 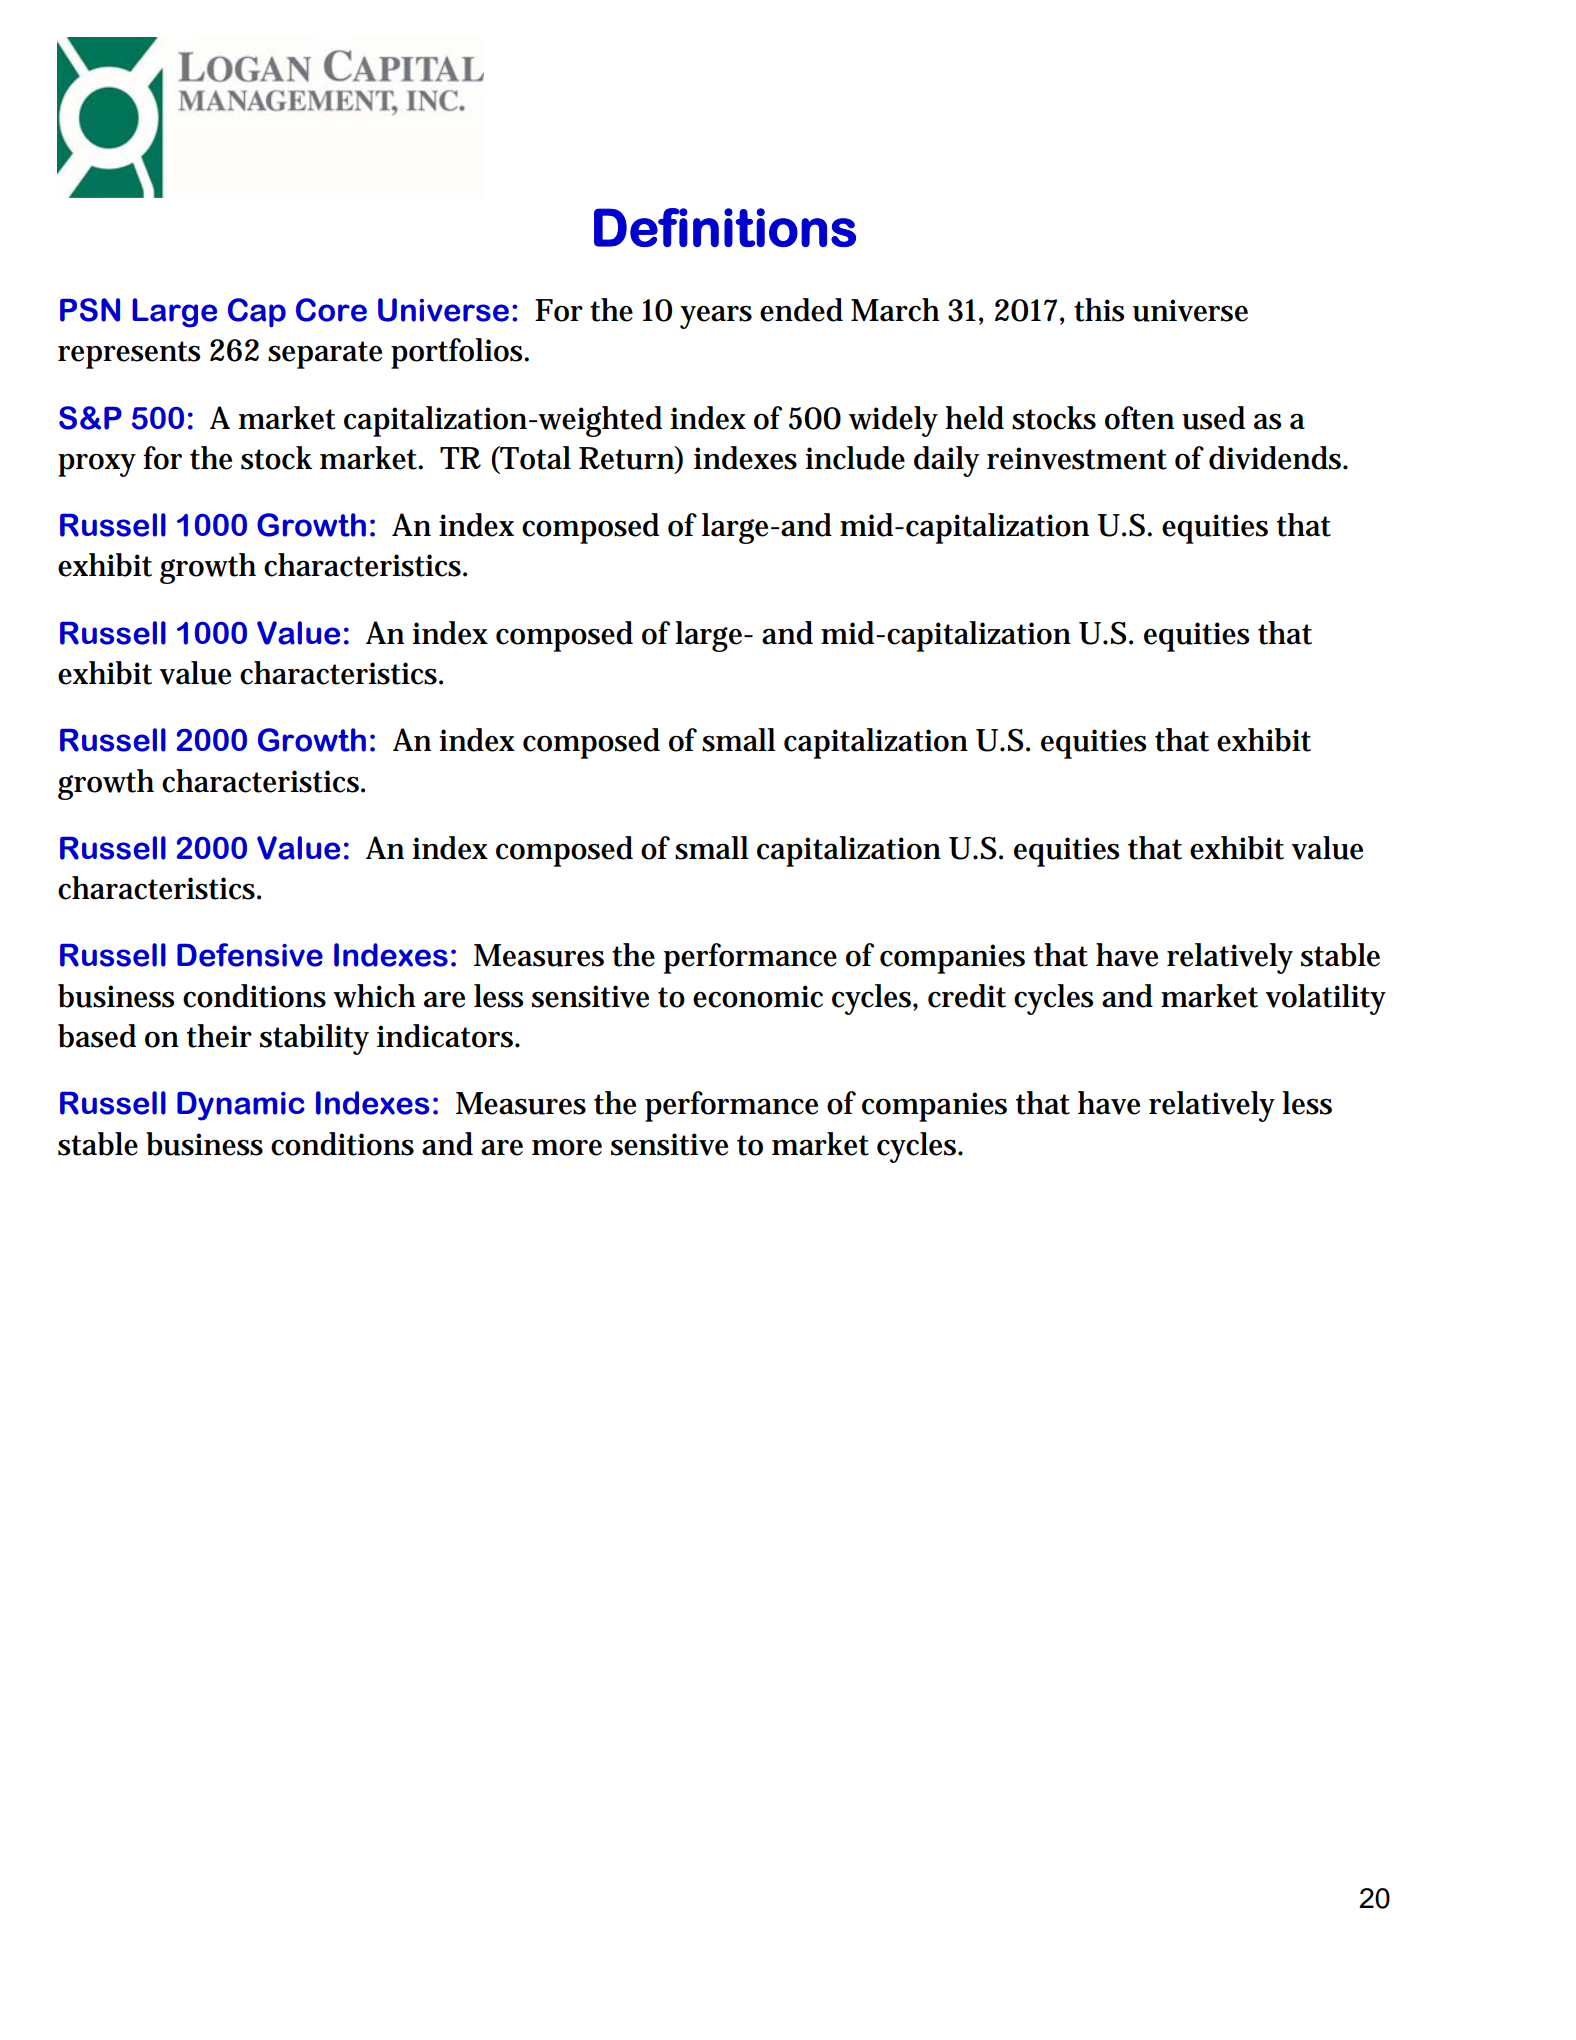 I want to click on Definitions, so click(x=725, y=227).
